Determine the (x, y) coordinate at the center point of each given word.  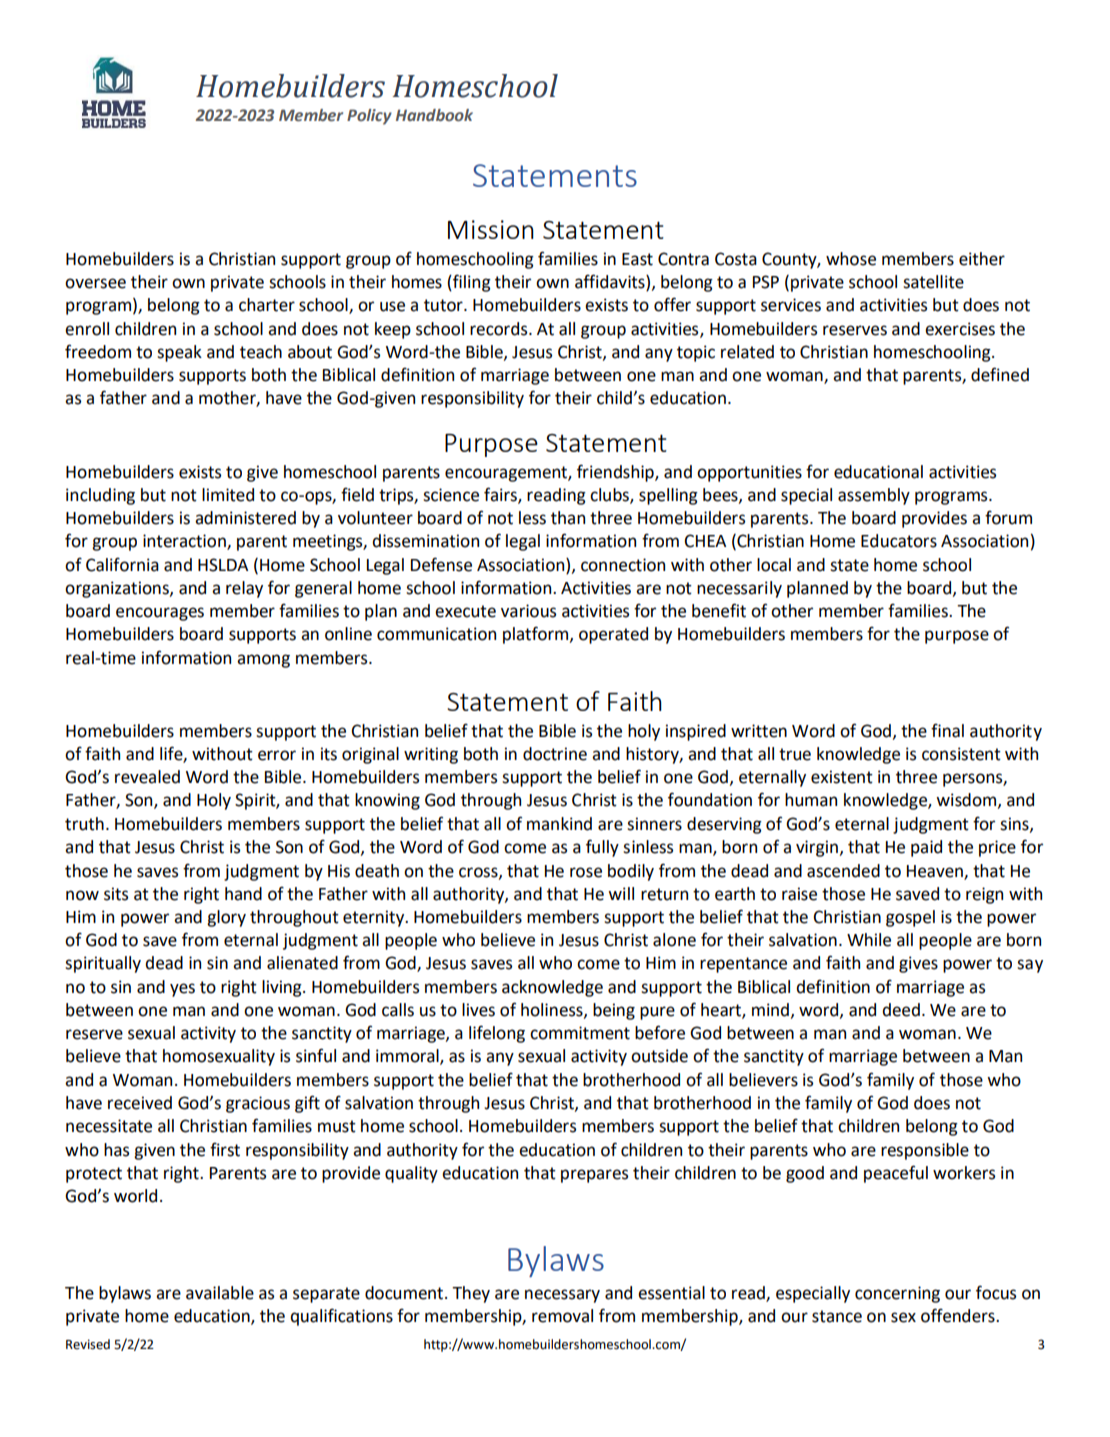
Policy (369, 117)
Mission (491, 229)
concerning (897, 1294)
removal (562, 1316)
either (982, 259)
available (220, 1293)
